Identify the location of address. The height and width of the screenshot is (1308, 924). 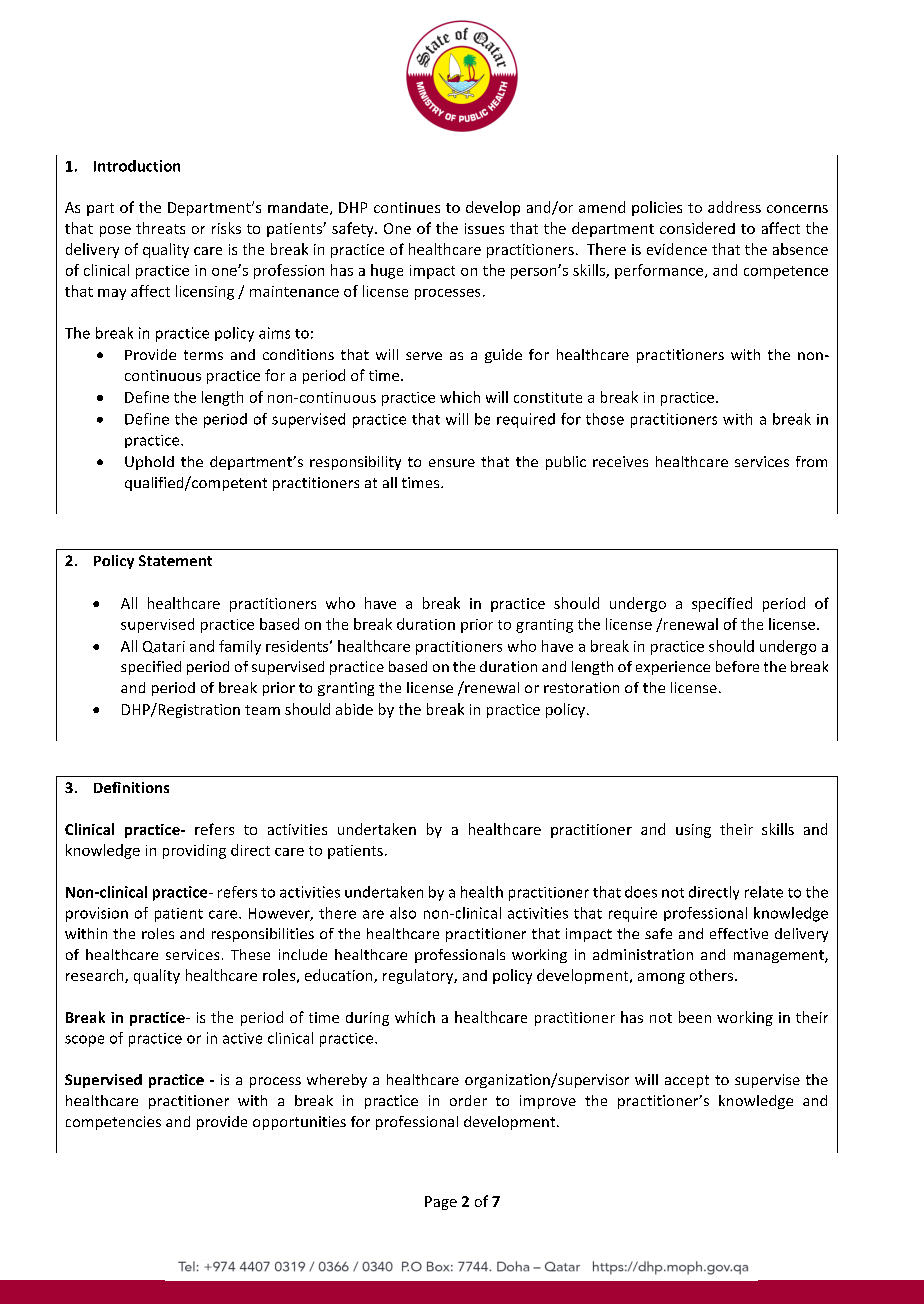
(734, 207).
